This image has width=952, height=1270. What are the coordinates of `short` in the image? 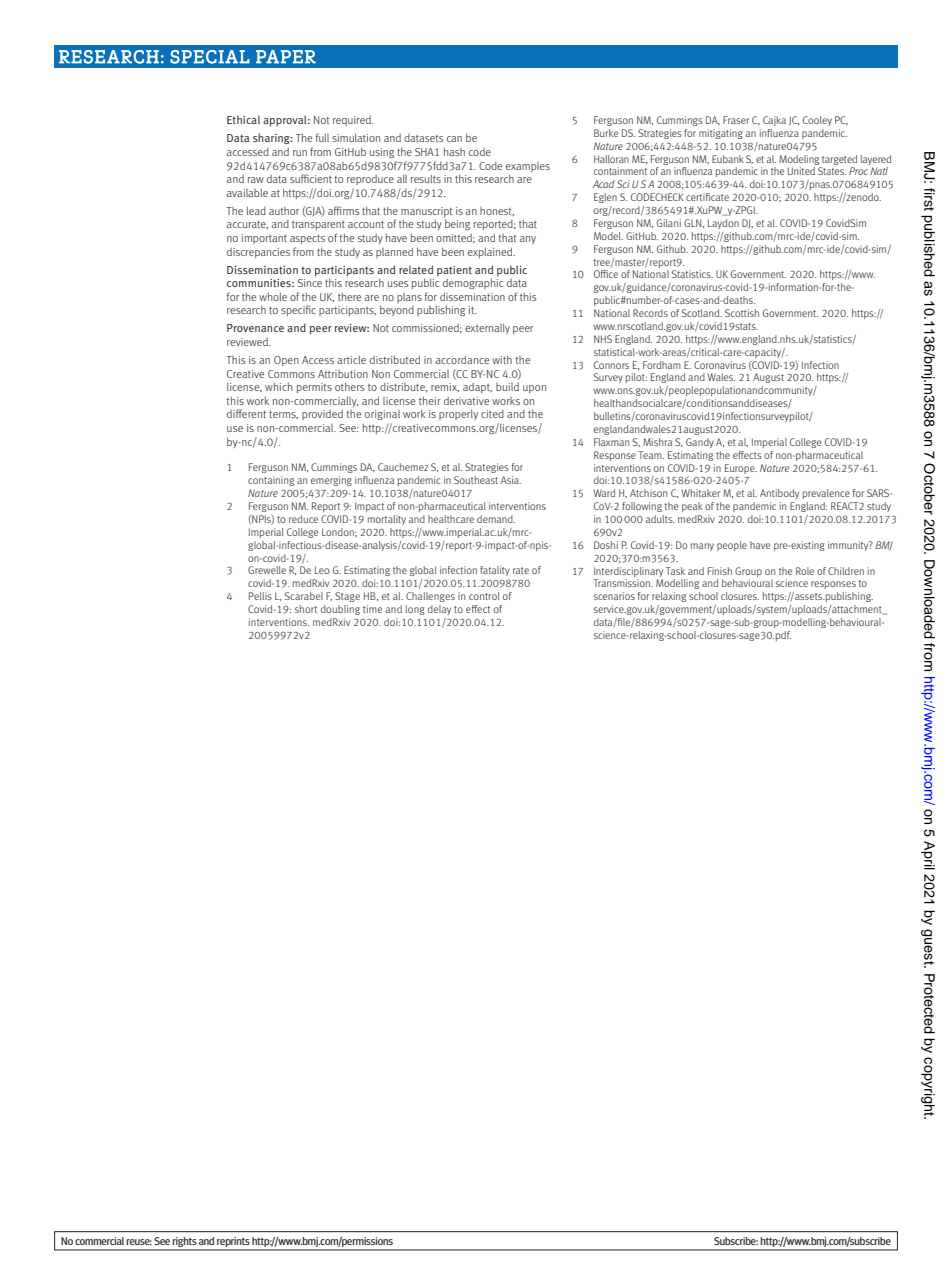 It's located at (306, 609).
